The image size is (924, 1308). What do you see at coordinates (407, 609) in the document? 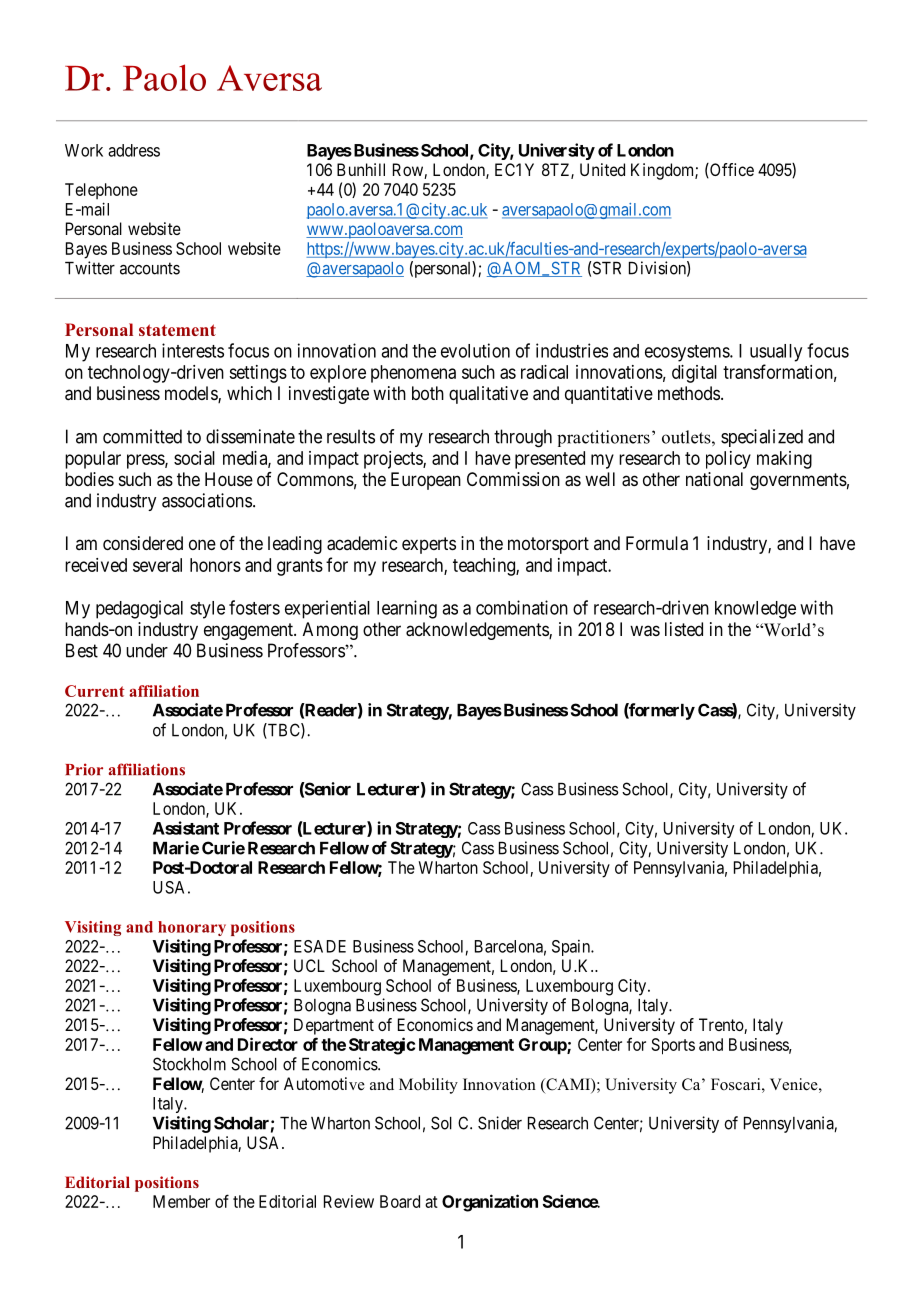
I see `learning` at bounding box center [407, 609].
